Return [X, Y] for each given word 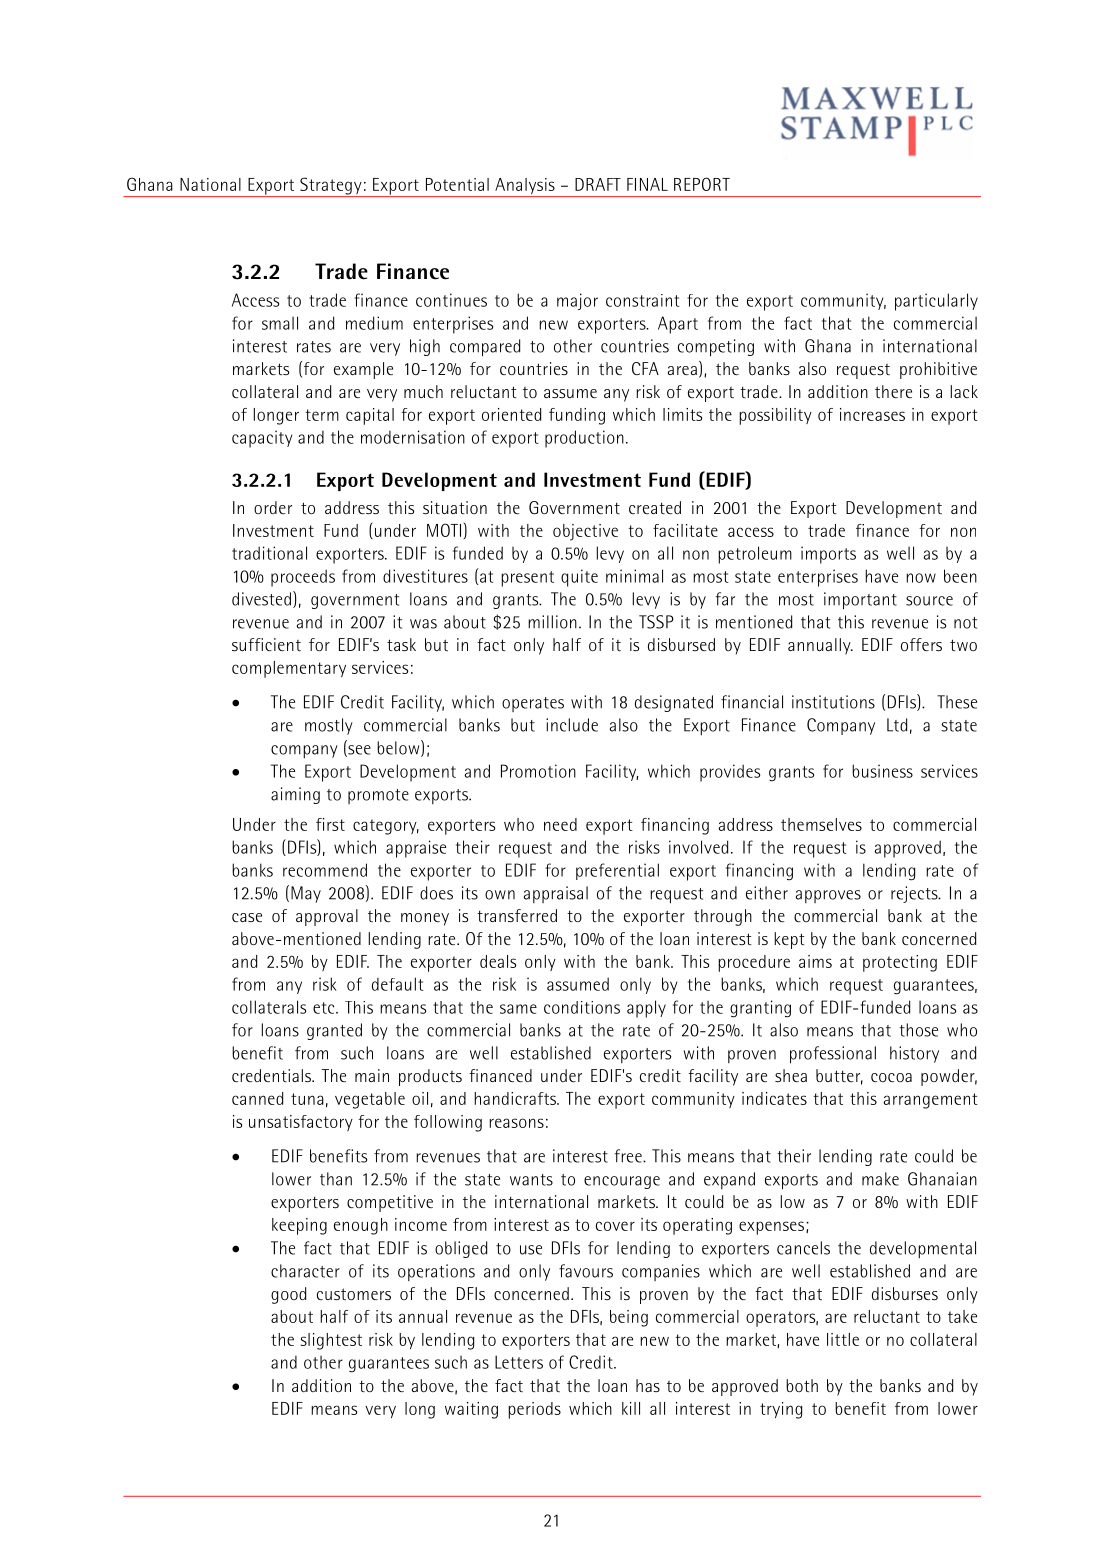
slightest [331, 1341]
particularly [936, 302]
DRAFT [598, 184]
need [560, 824]
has [648, 1385]
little [843, 1339]
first [330, 824]
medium [374, 323]
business [882, 771]
